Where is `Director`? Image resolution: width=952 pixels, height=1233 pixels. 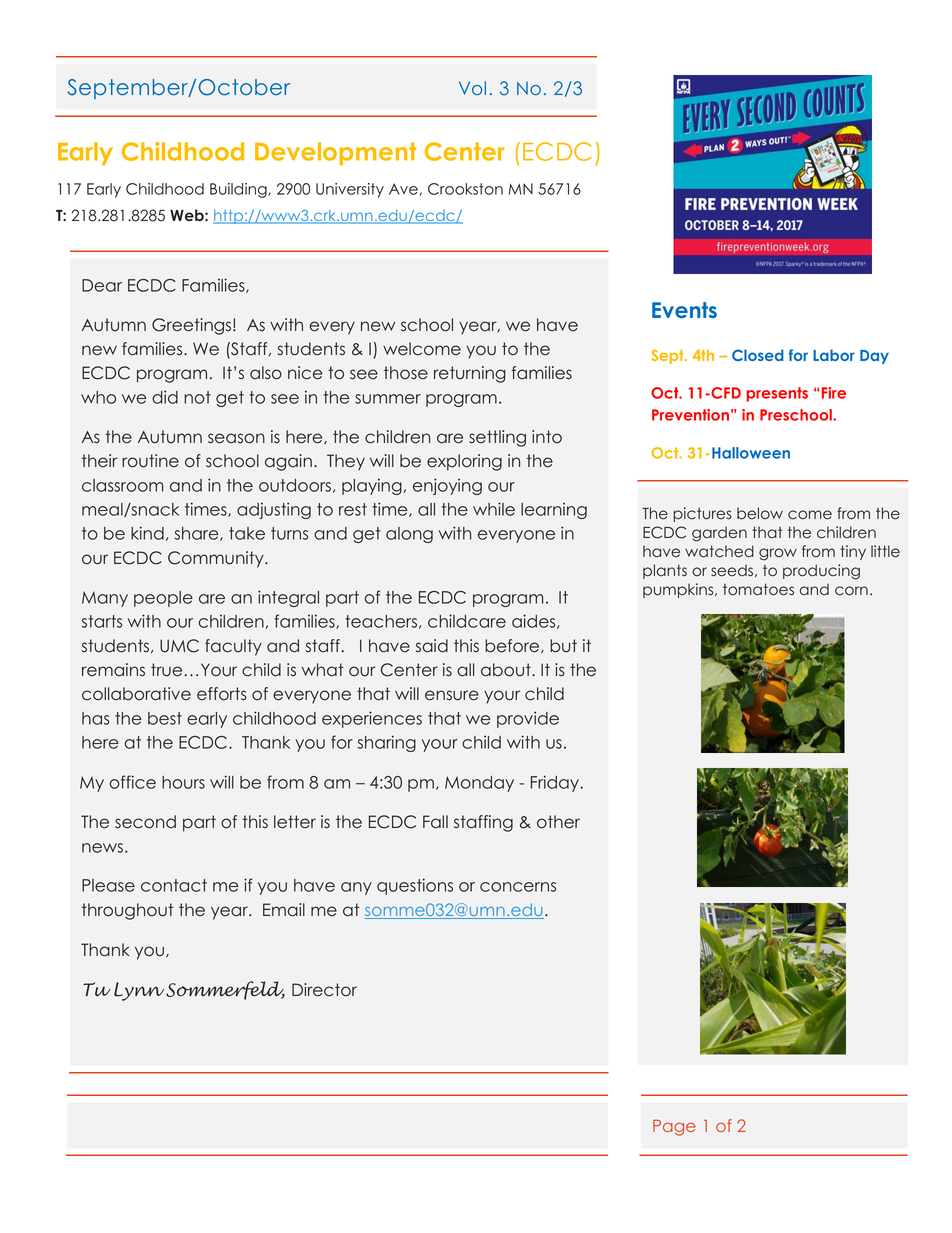 Director is located at coordinates (324, 990).
